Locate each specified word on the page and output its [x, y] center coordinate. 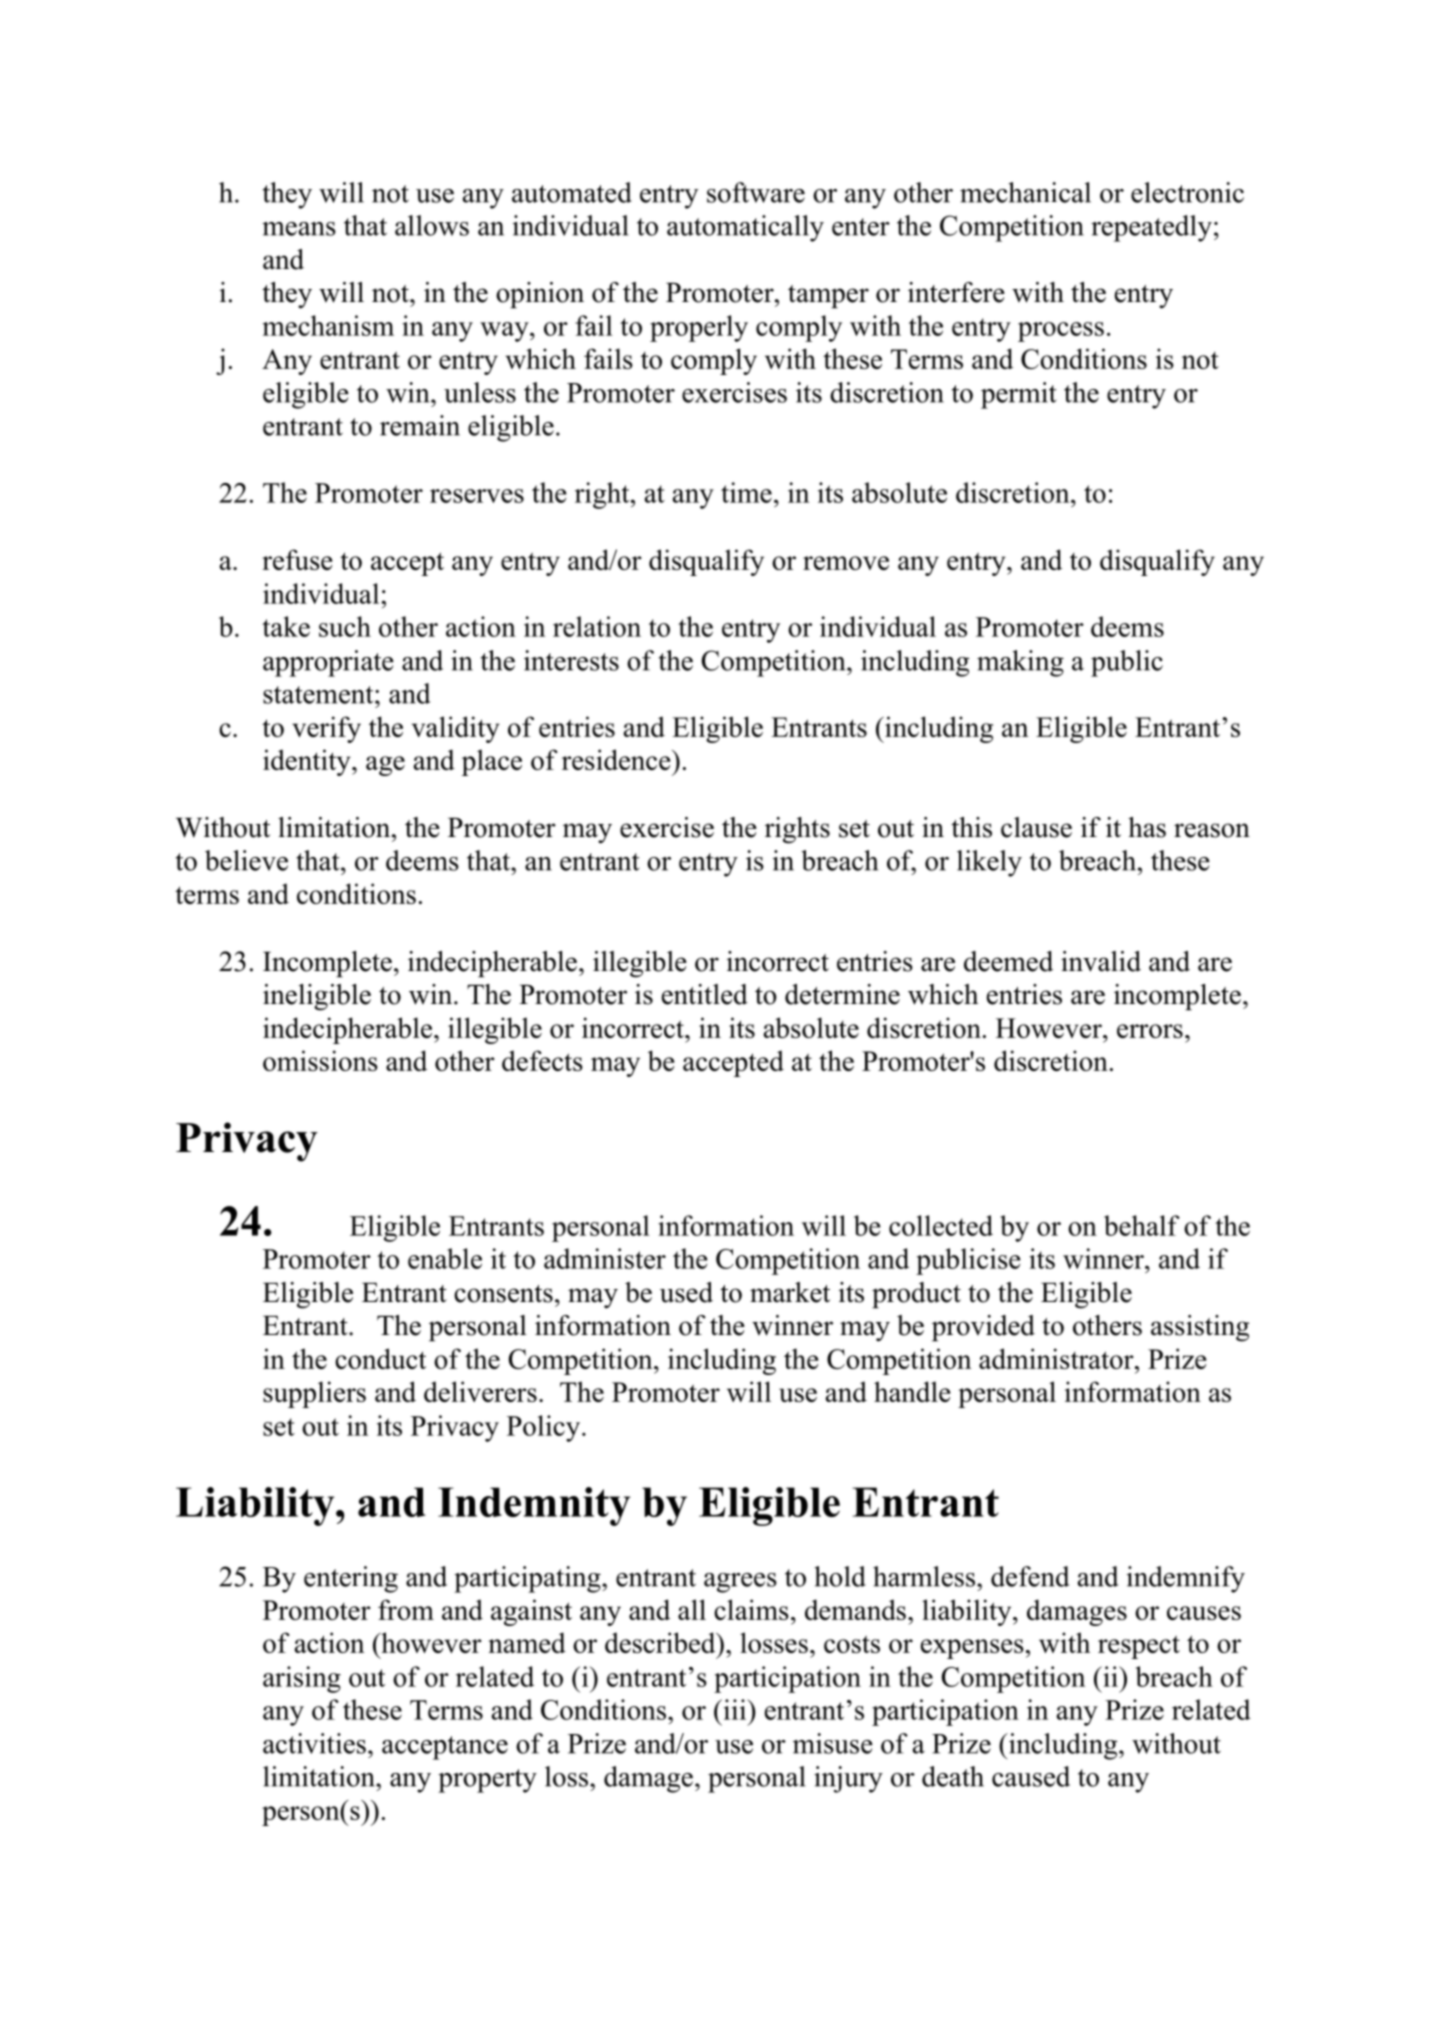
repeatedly [1151, 228]
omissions [320, 1060]
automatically [745, 228]
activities [314, 1743]
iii [735, 1709]
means [299, 229]
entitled [705, 994]
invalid [1101, 961]
